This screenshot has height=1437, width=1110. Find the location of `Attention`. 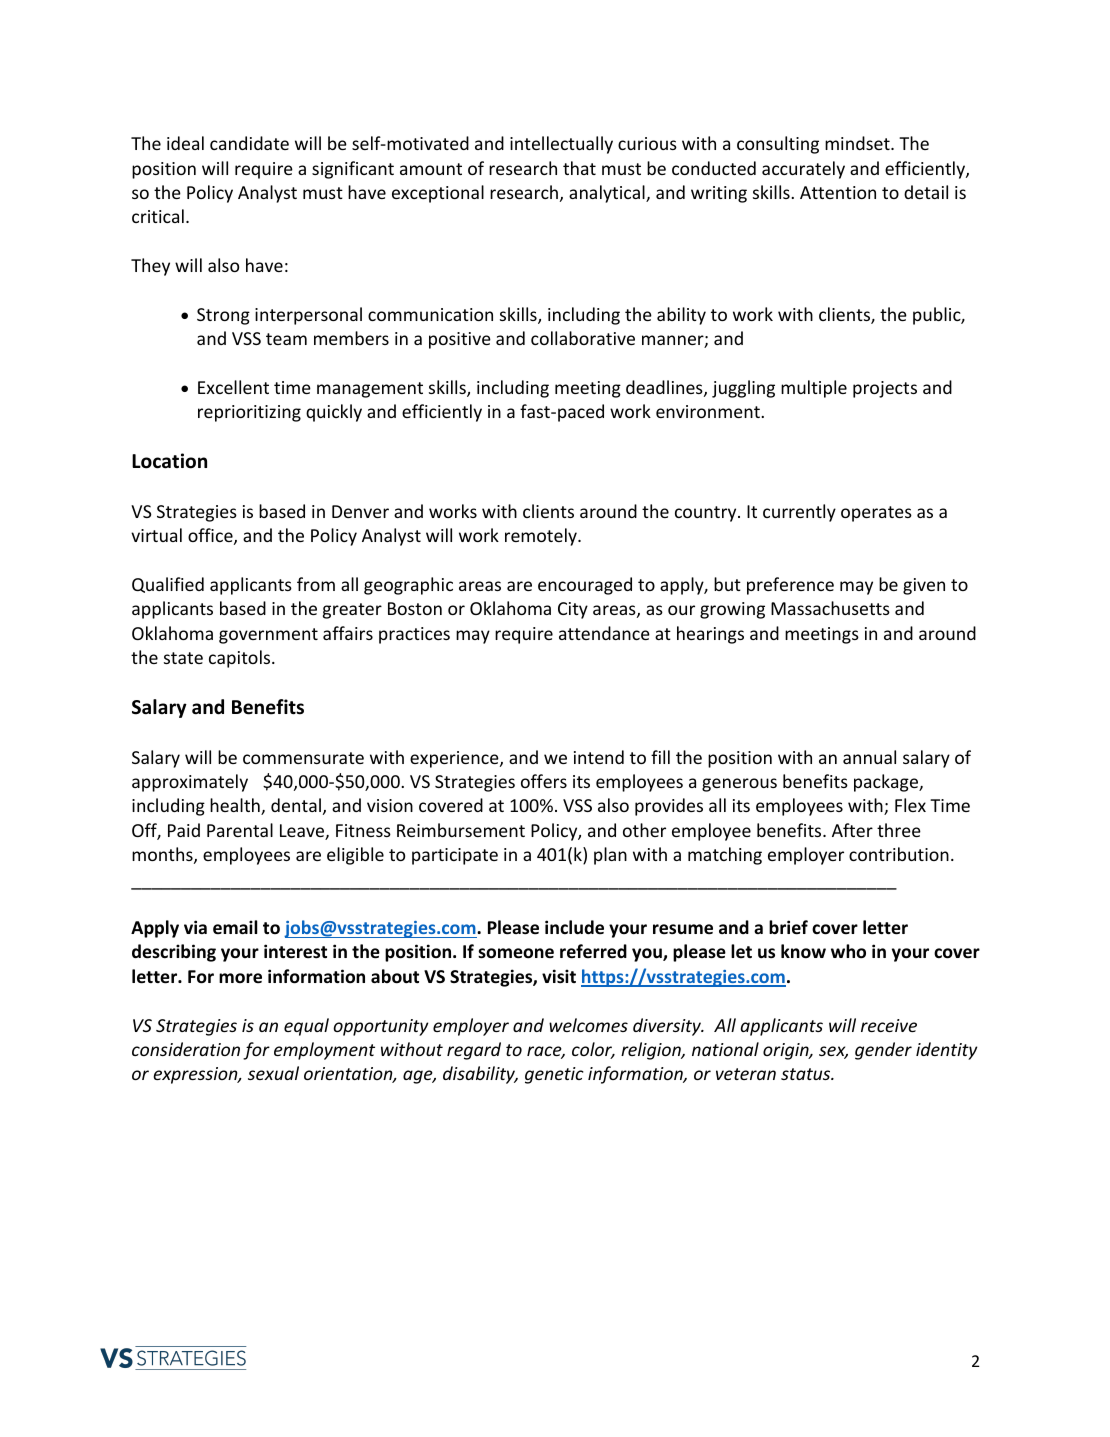

Attention is located at coordinates (838, 192).
